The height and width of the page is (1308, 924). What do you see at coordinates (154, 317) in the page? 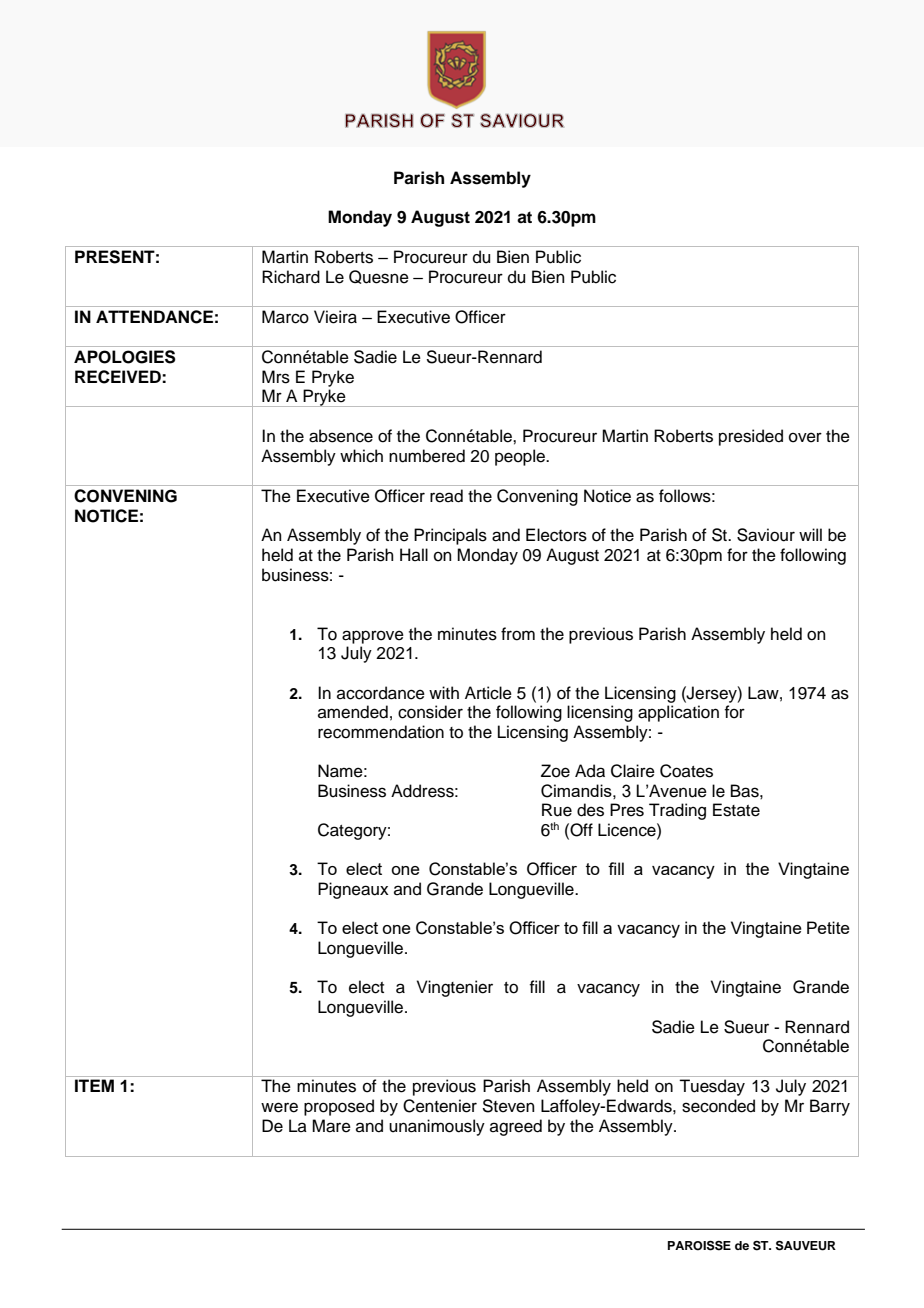
I see `ATTENDANCE` at bounding box center [154, 317].
